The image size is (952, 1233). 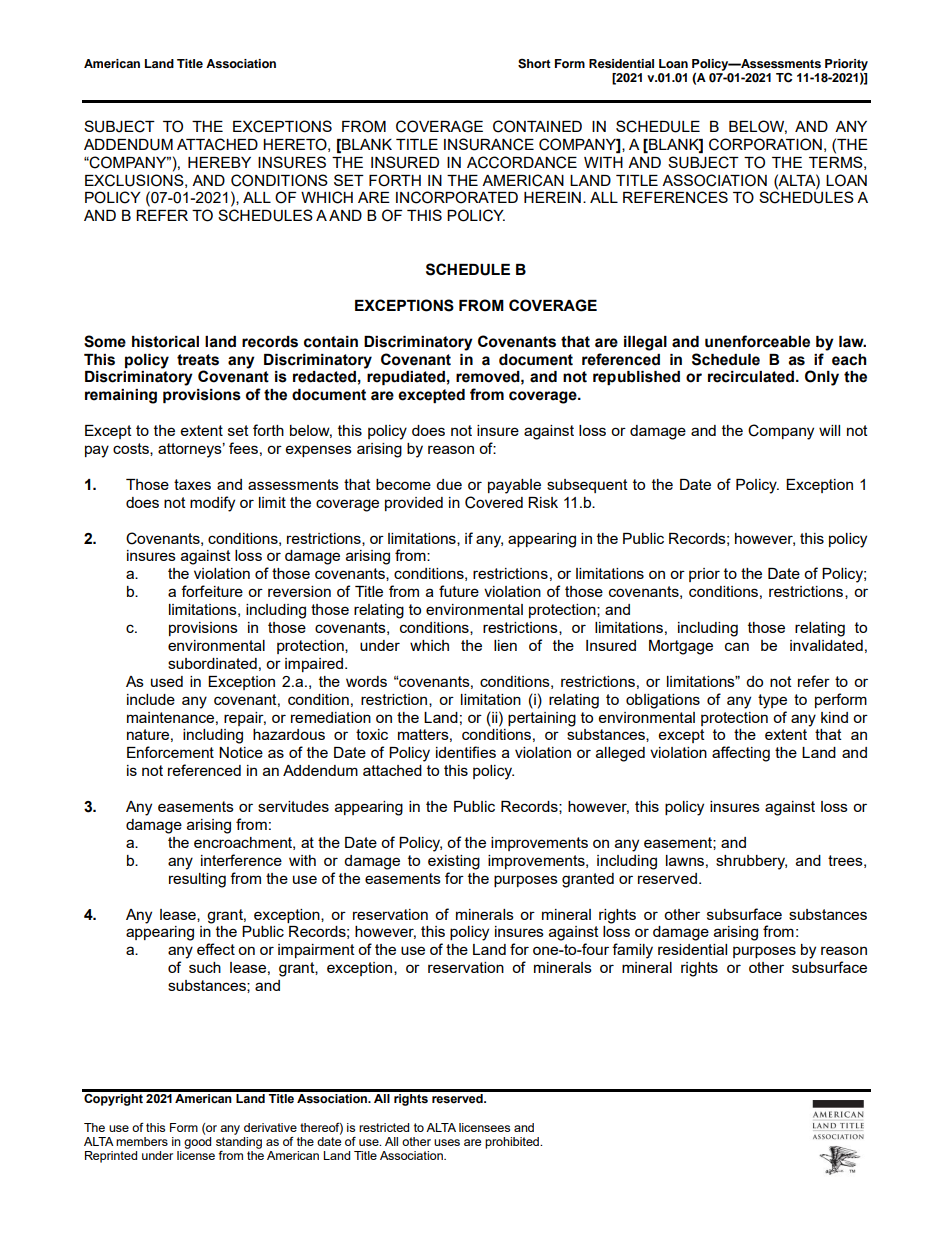 I want to click on good, so click(x=197, y=1141).
